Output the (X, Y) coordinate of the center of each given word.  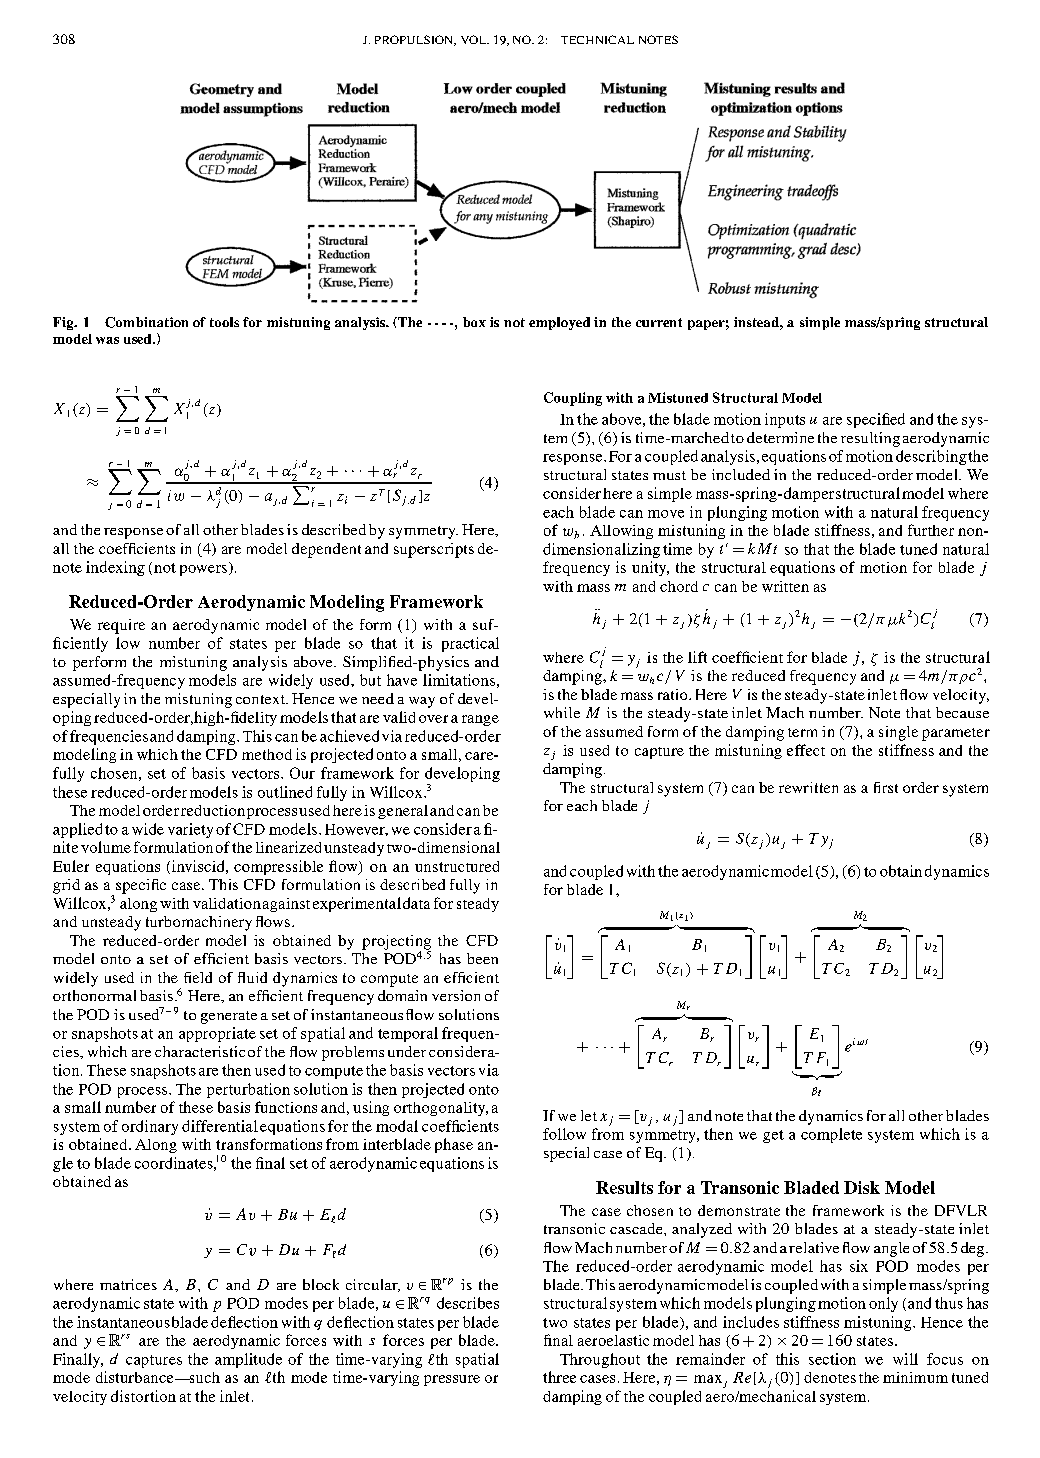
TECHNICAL (597, 39)
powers (203, 570)
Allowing (621, 532)
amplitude (248, 1360)
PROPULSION (415, 40)
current (659, 322)
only (883, 1304)
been (482, 958)
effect (806, 750)
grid (66, 886)
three (559, 1377)
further (931, 530)
